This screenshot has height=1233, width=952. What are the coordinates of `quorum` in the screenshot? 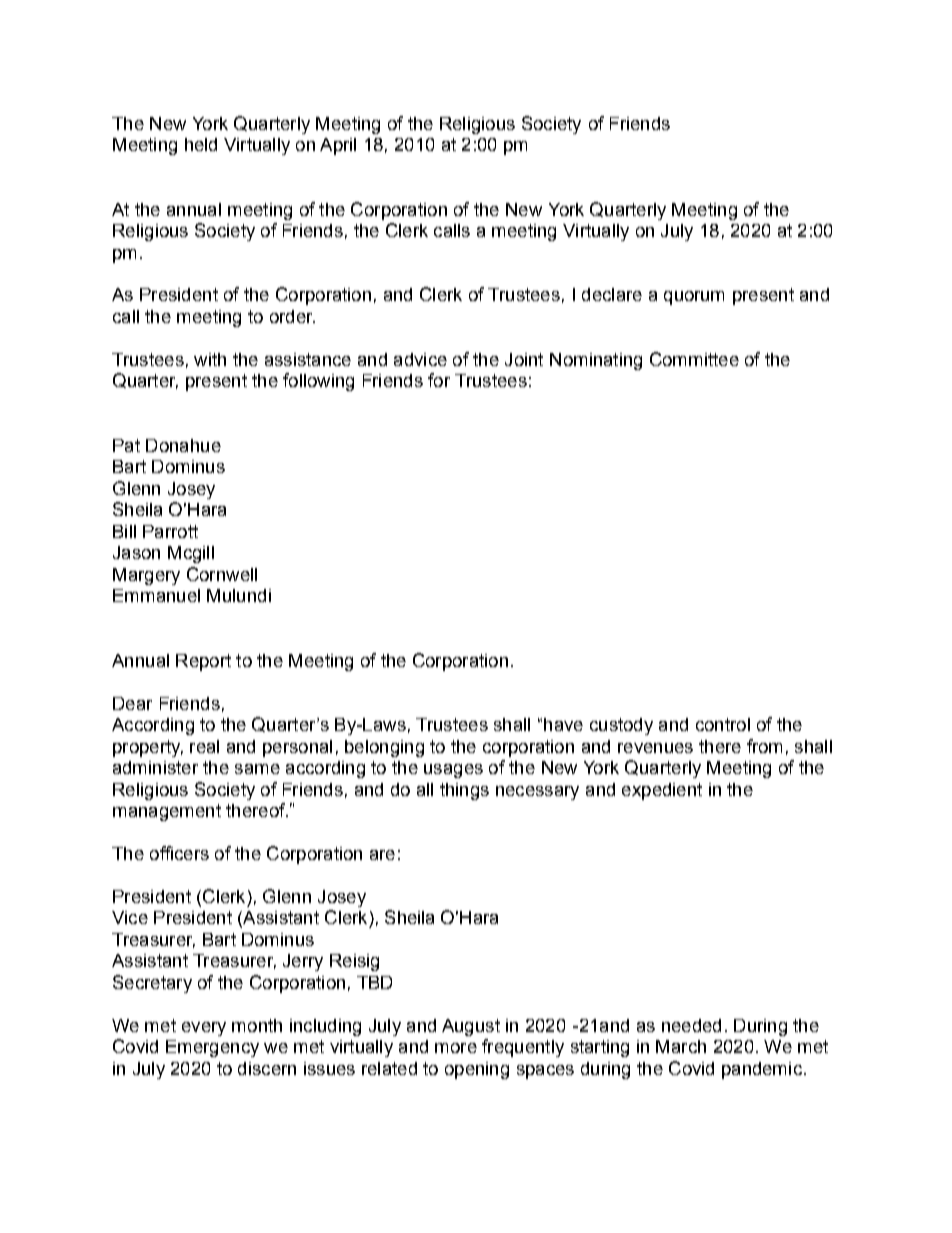 It's located at (694, 298).
